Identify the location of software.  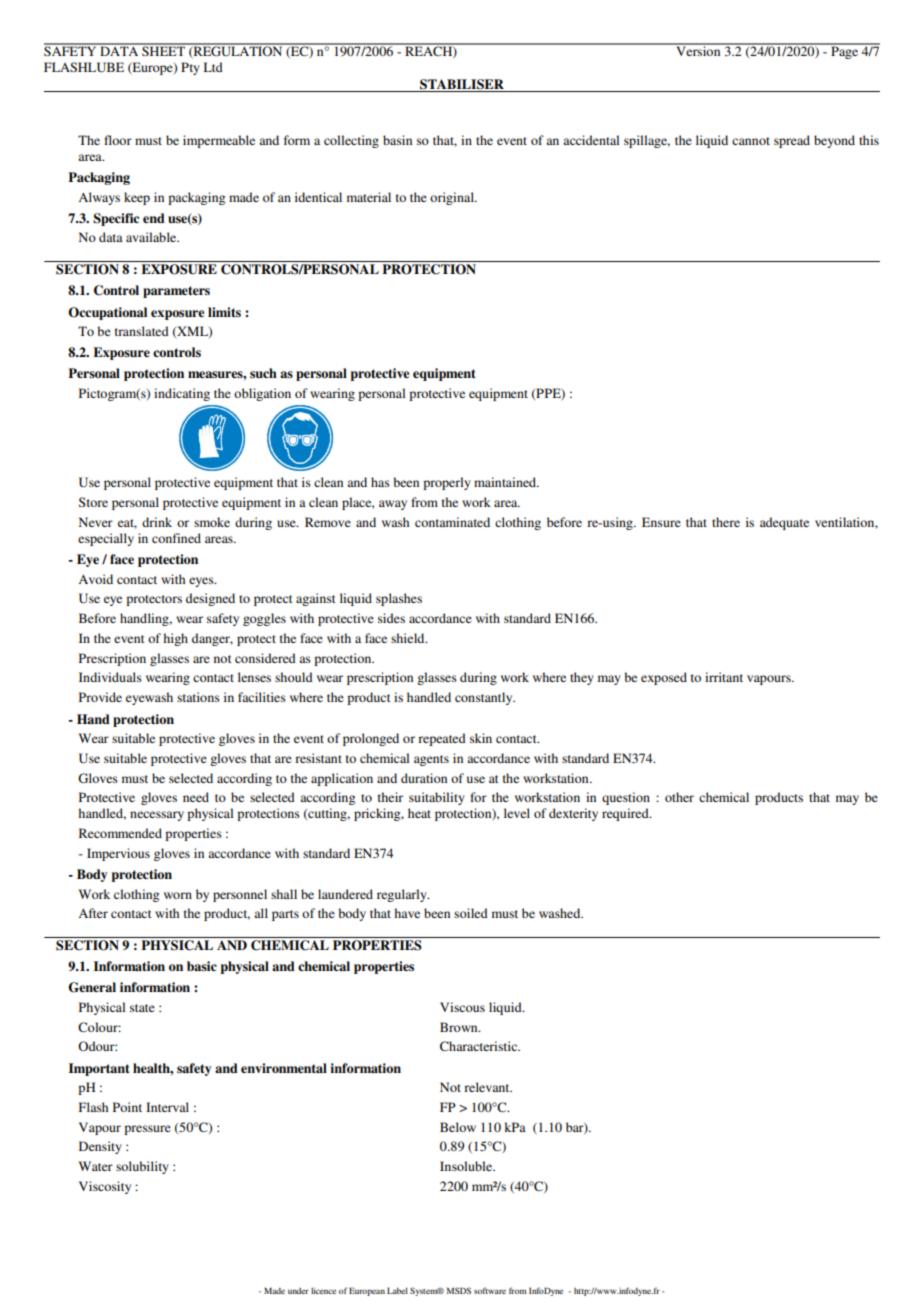
(490, 1290).
